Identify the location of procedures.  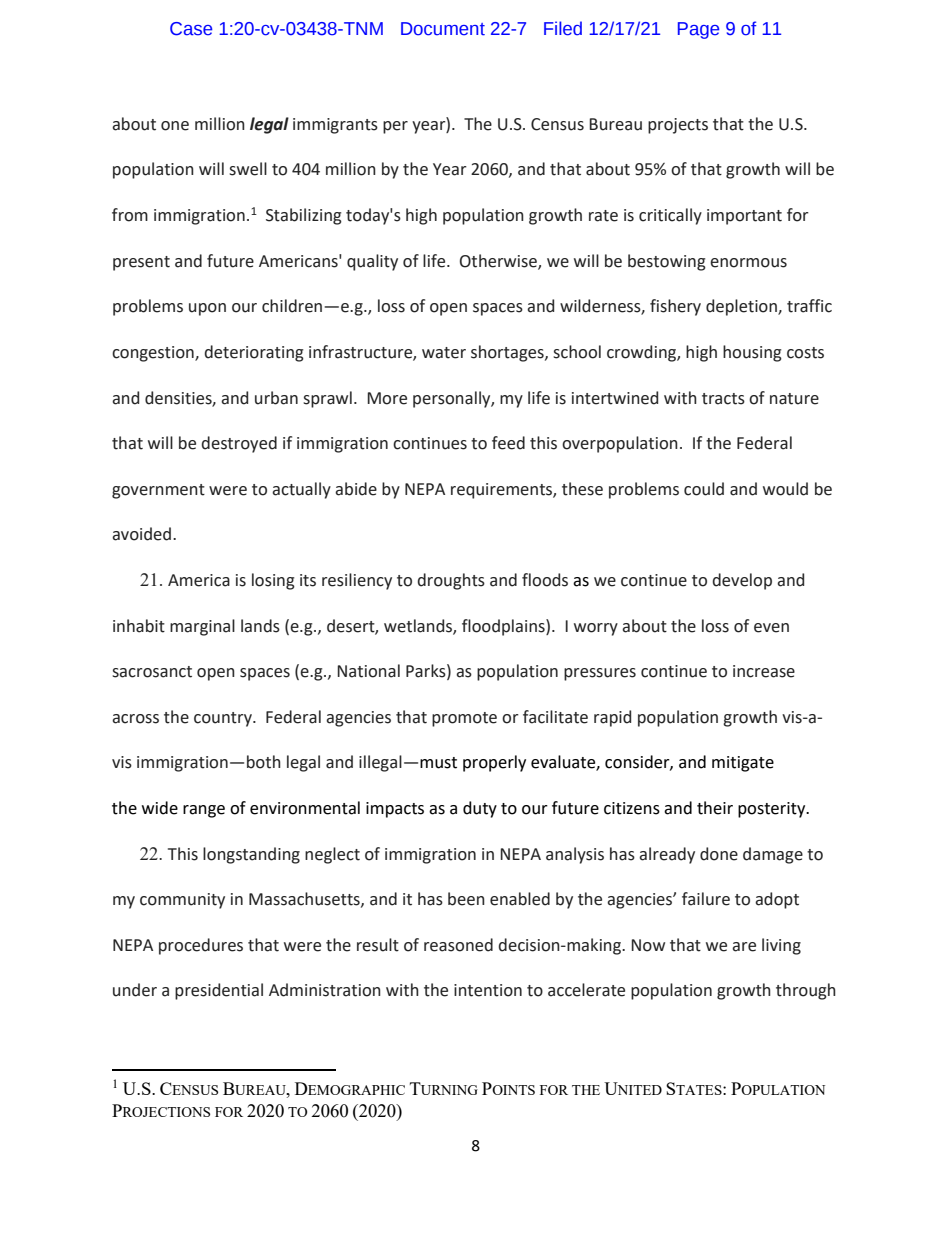
(201, 946).
